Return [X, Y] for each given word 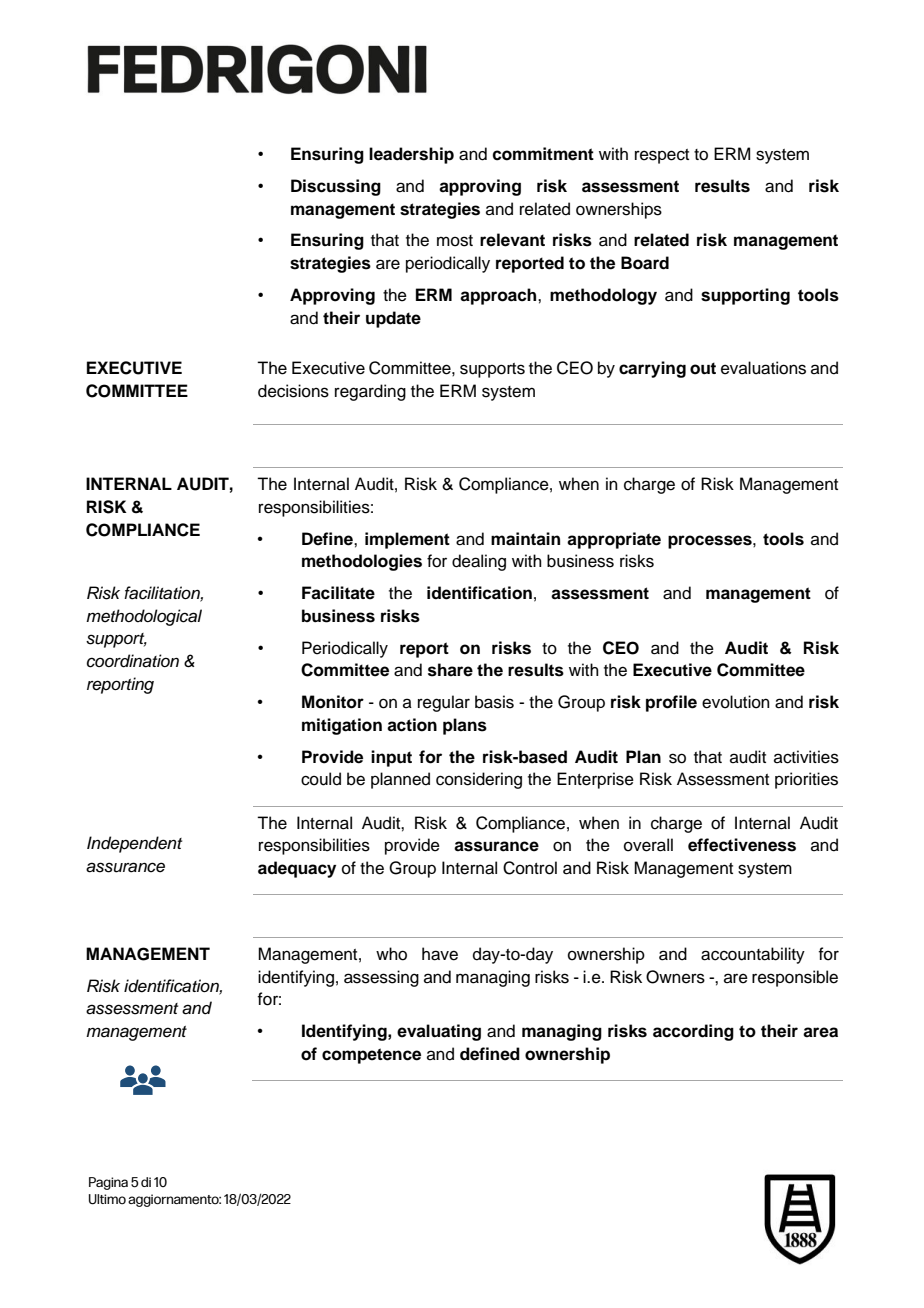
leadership [411, 155]
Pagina [108, 1183]
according [693, 1032]
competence [371, 1056]
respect [662, 156]
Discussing [336, 187]
